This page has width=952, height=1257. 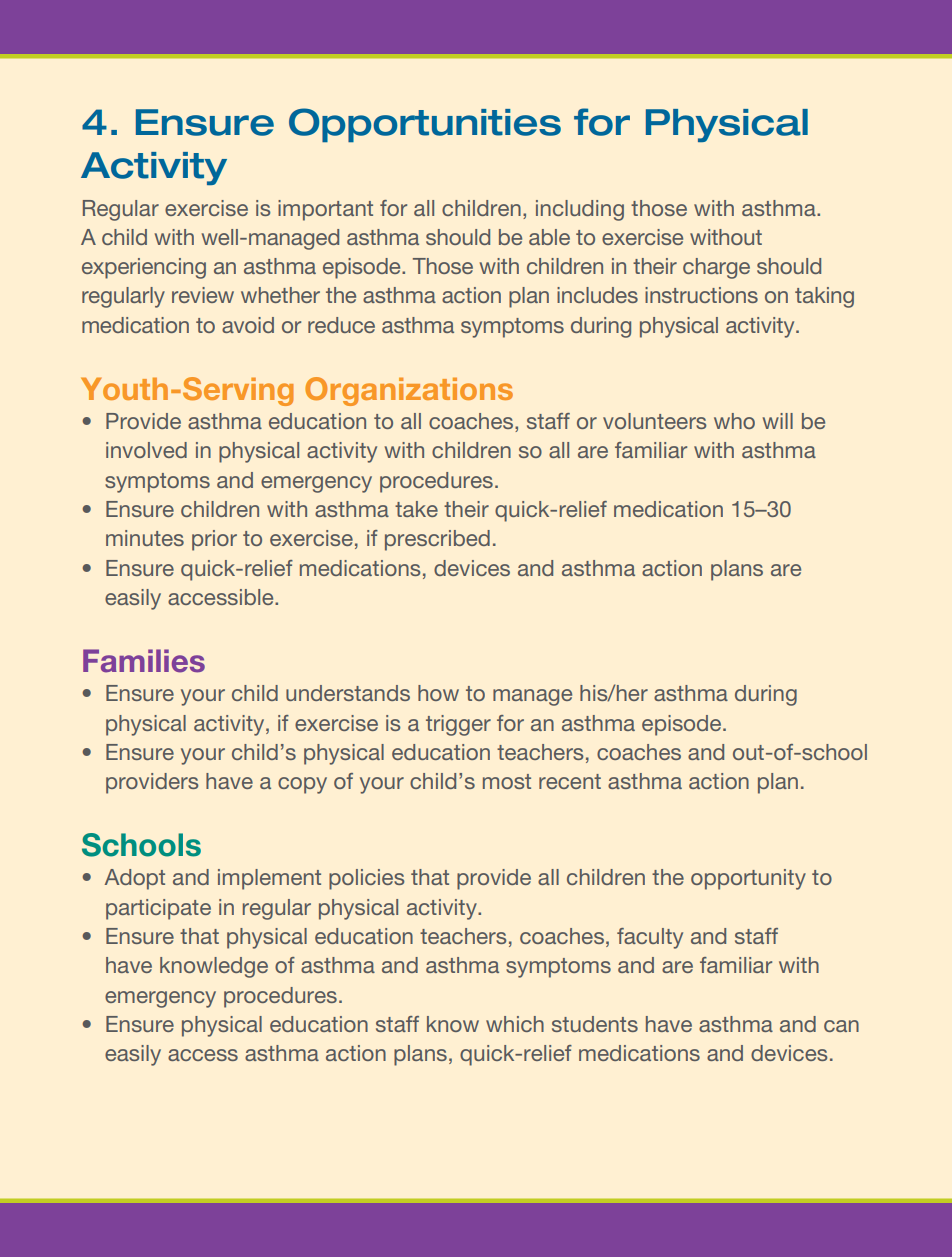 I want to click on opportunity, so click(x=748, y=879).
